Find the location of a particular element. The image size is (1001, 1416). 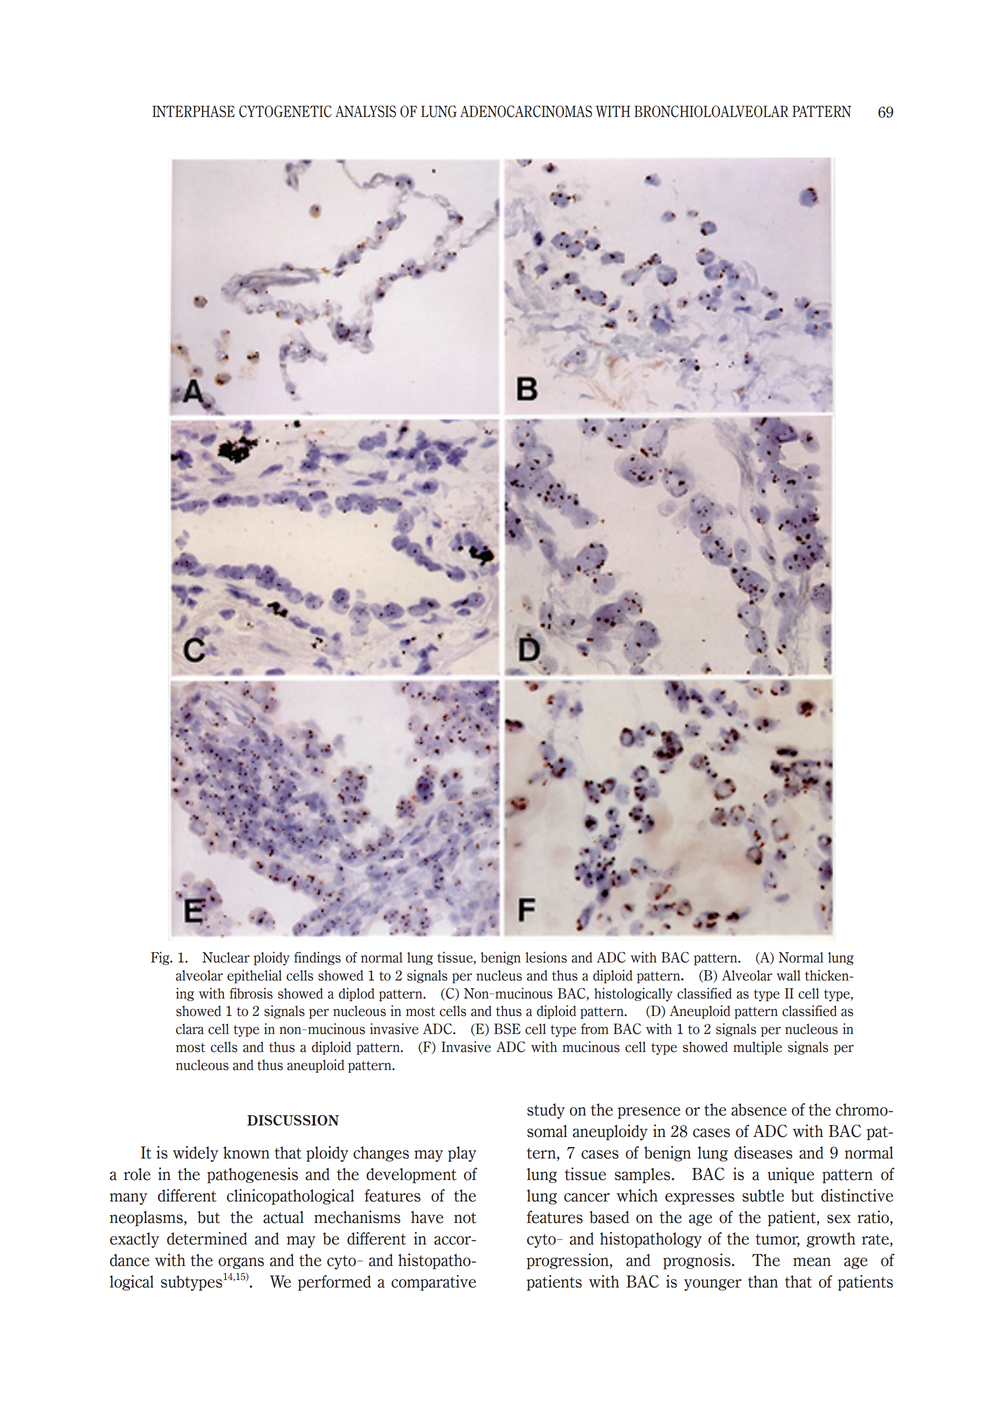

wall is located at coordinates (788, 975).
